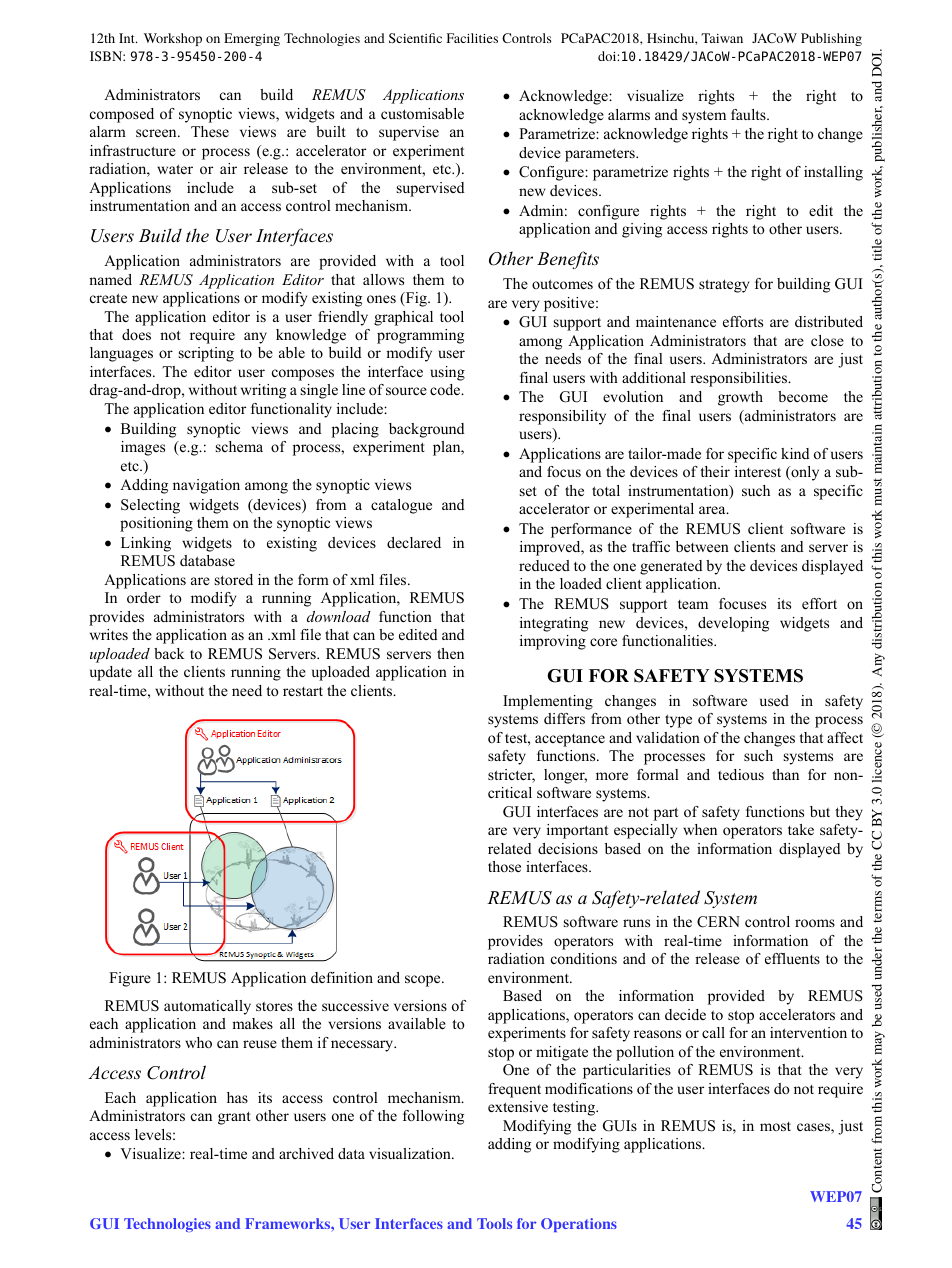 This document has width=952, height=1268. I want to click on order, so click(144, 597).
